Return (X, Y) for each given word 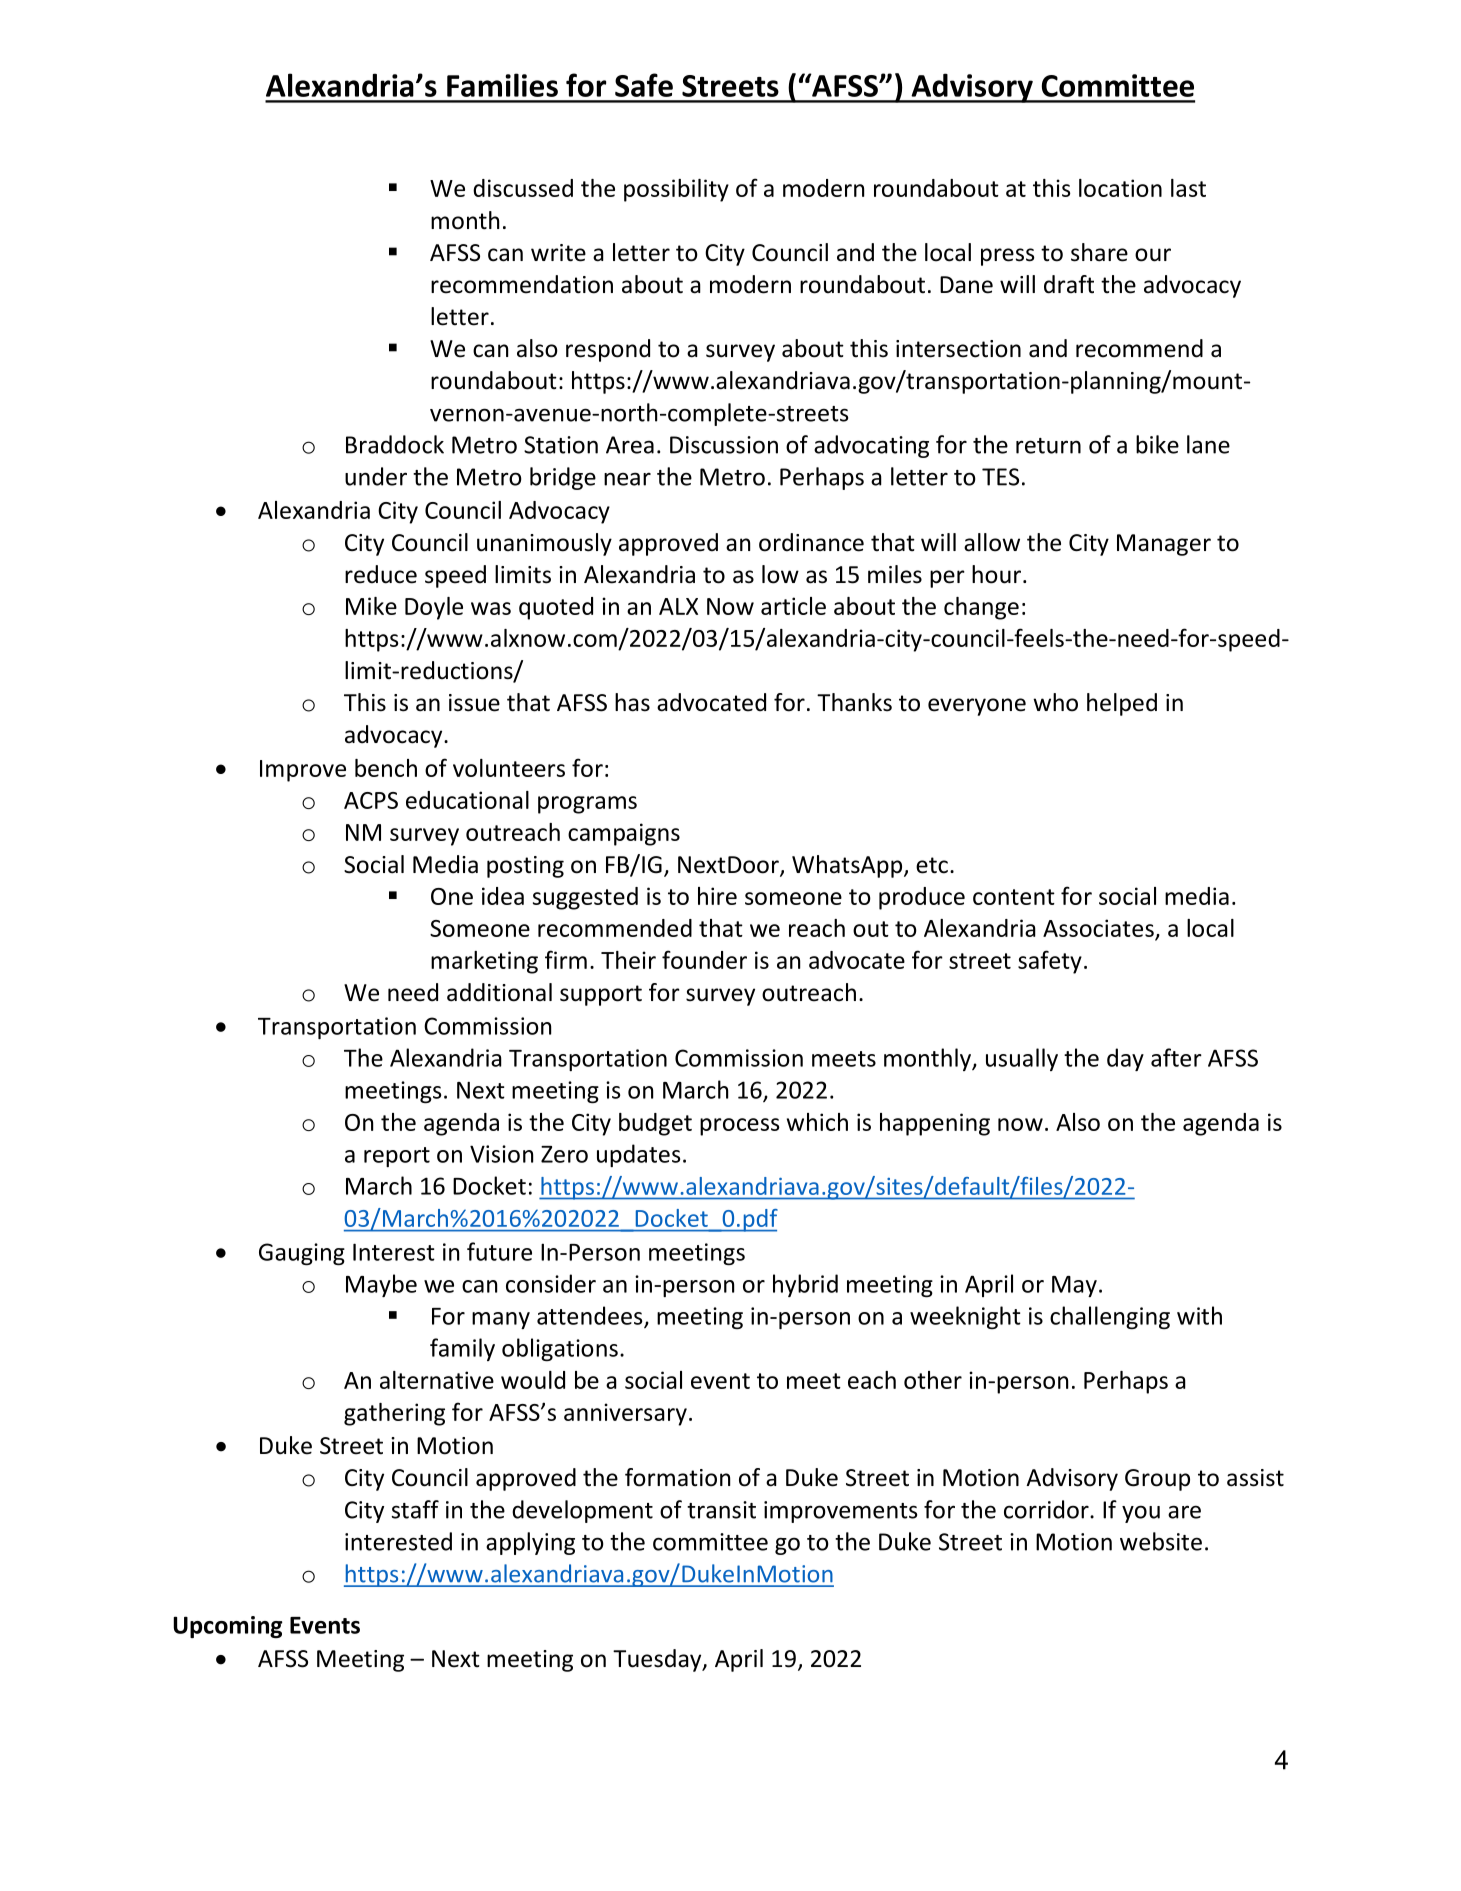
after (1176, 1057)
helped (1122, 704)
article (793, 606)
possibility (676, 190)
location (1120, 188)
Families (502, 85)
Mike (371, 606)
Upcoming (228, 1627)
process (740, 1127)
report (397, 1157)
